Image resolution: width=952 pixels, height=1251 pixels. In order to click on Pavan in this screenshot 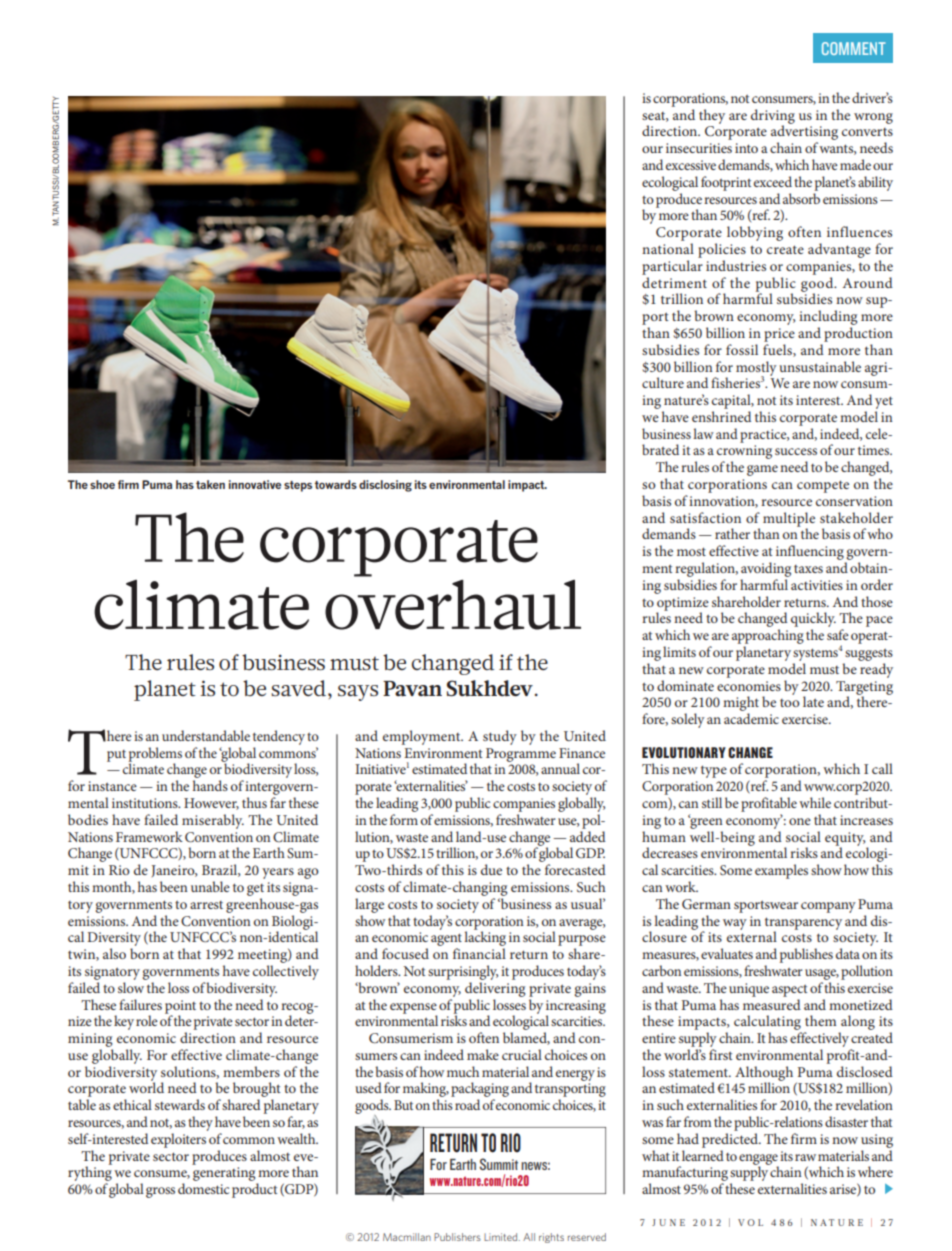, I will do `click(412, 688)`.
